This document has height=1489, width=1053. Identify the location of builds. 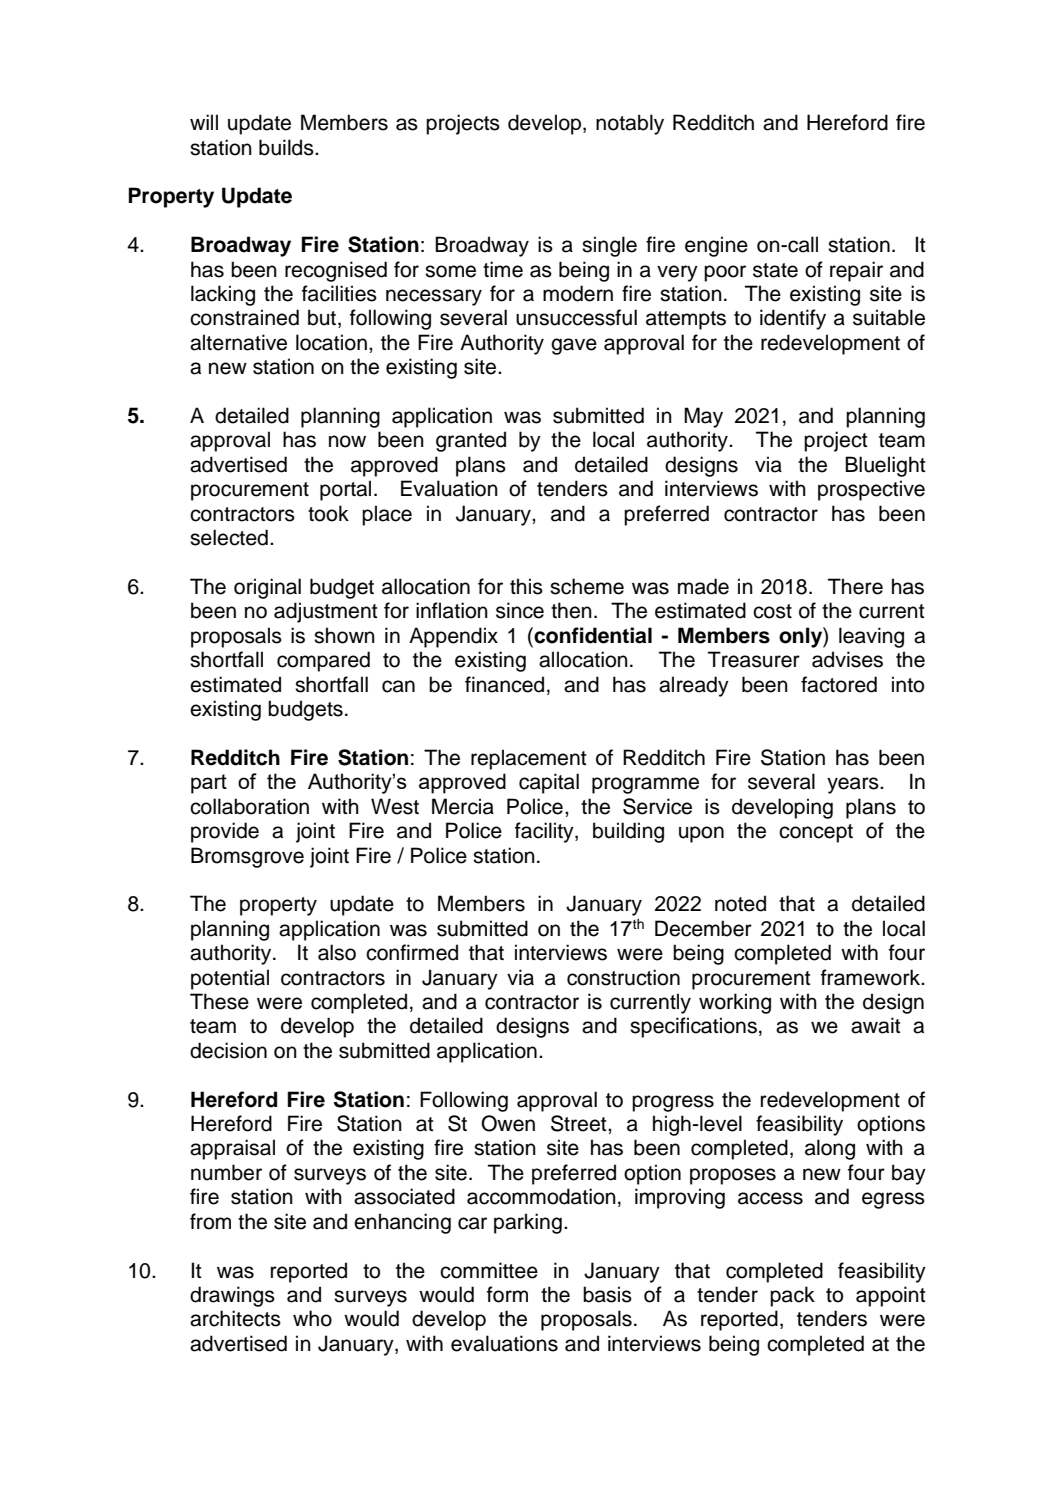
(287, 147).
